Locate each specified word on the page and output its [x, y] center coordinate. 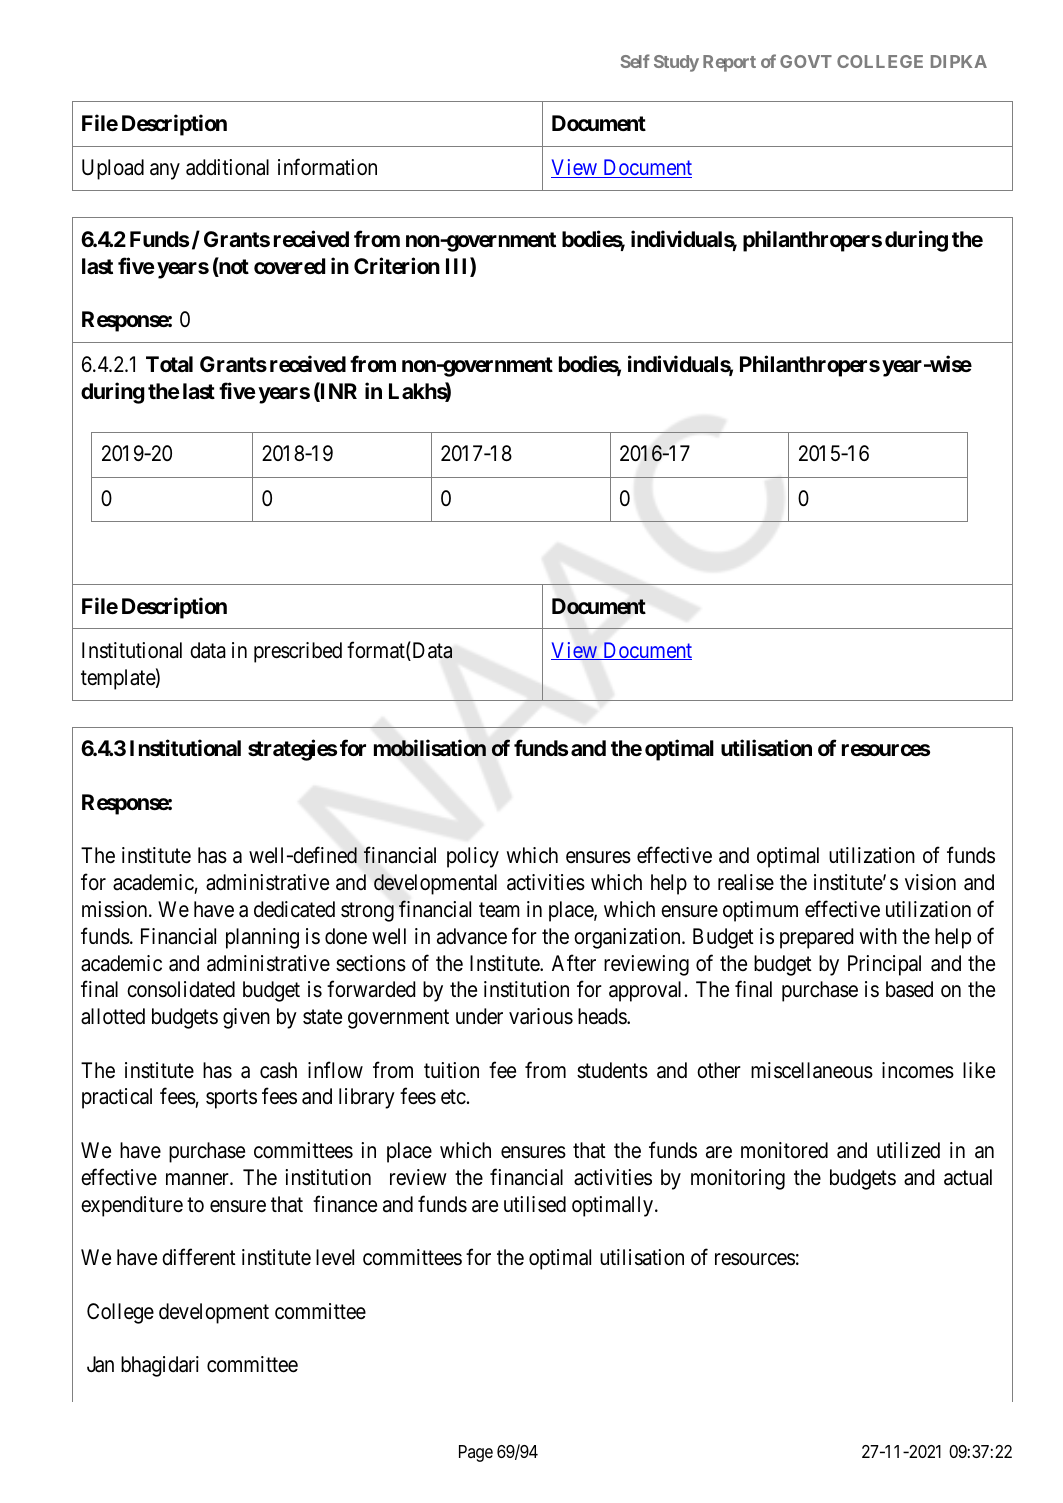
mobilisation [430, 748]
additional [227, 167]
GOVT [806, 61]
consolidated [181, 989]
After [574, 963]
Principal [884, 965]
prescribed [298, 652]
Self [635, 61]
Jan [100, 1364]
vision [930, 882]
